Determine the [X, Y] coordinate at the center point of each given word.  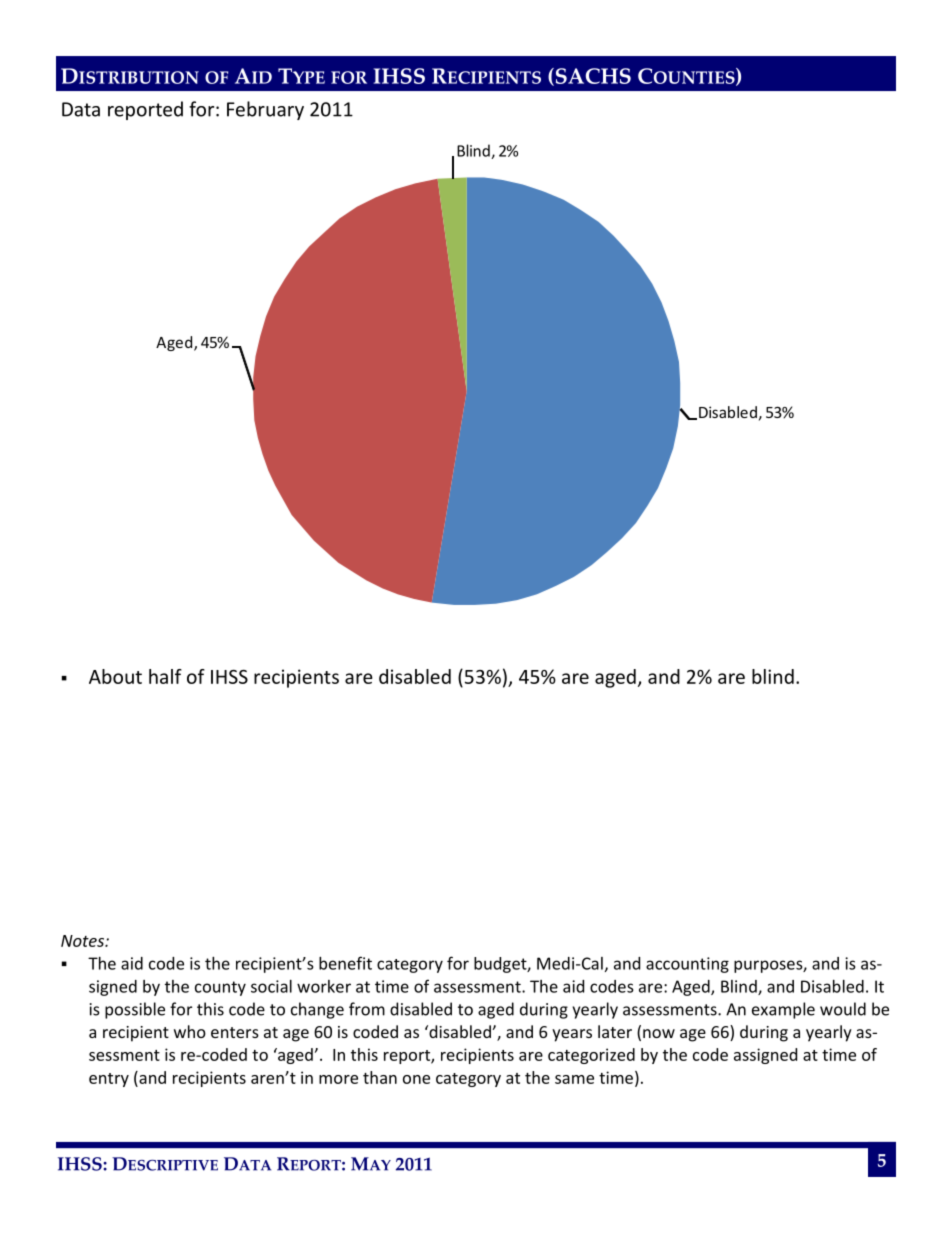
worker [324, 986]
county [220, 988]
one [416, 1079]
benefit [345, 963]
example [783, 1010]
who [190, 1031]
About [115, 676]
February [265, 110]
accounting [687, 965]
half [165, 676]
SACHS [592, 77]
